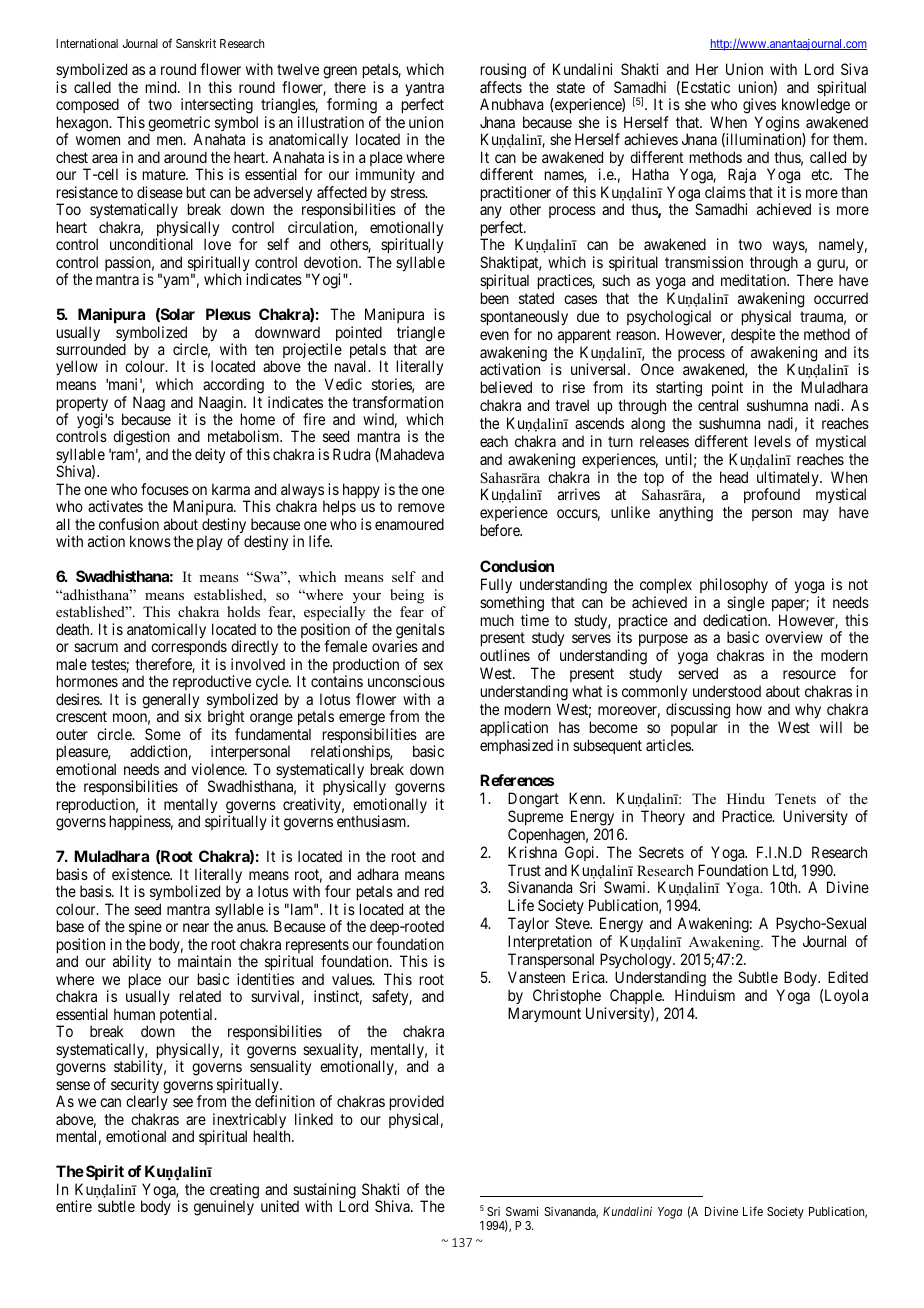  What do you see at coordinates (848, 977) in the image?
I see `Edited` at bounding box center [848, 977].
